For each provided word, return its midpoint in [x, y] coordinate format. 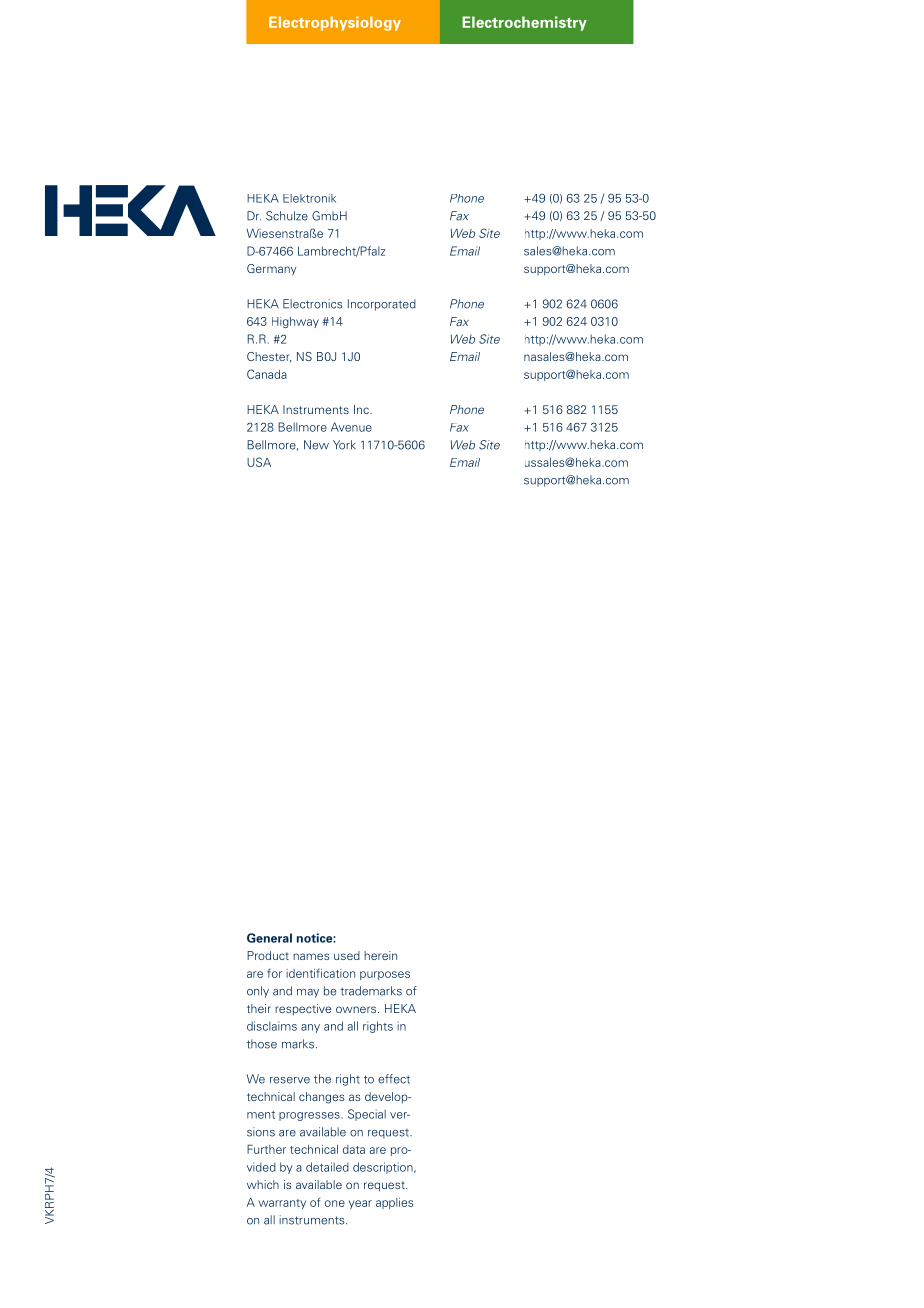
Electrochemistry [524, 23]
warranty [282, 1204]
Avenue [351, 427]
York [344, 445]
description [384, 1168]
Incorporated [382, 305]
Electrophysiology [335, 23]
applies [394, 1203]
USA [259, 462]
